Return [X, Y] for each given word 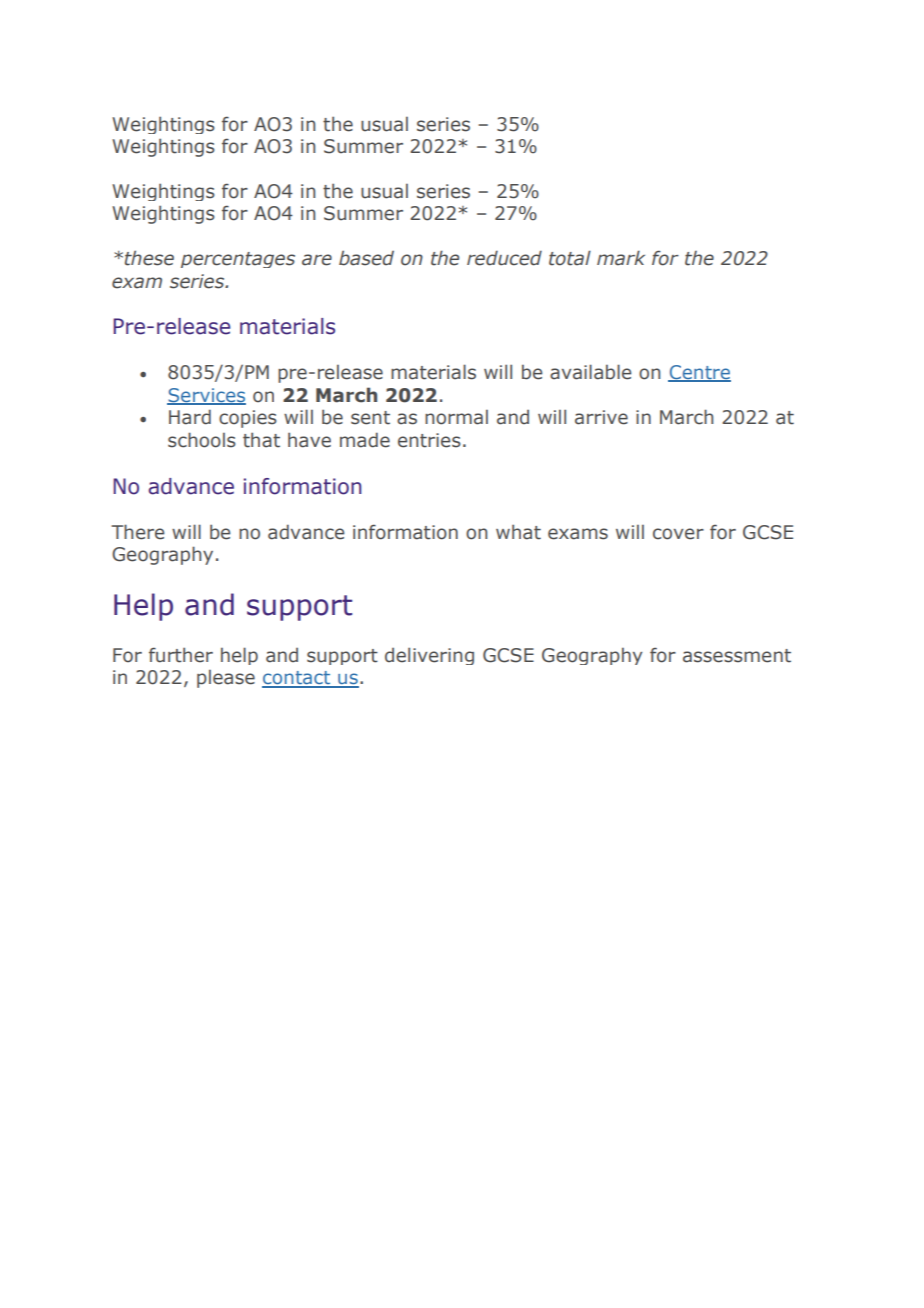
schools [202, 440]
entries [429, 440]
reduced [504, 258]
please [226, 679]
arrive [601, 417]
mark [621, 258]
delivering [429, 656]
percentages [238, 260]
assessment [737, 656]
